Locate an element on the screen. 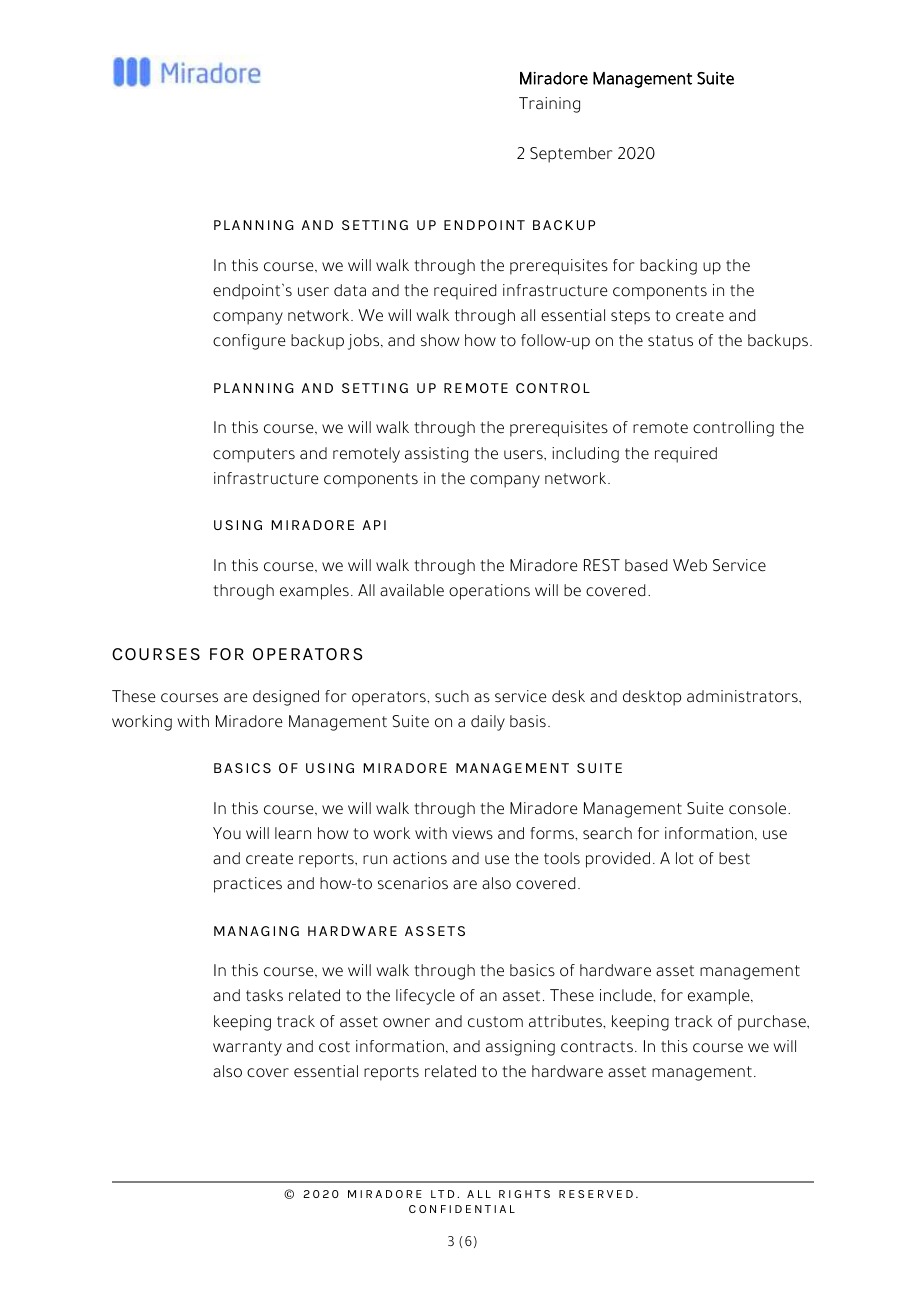 This screenshot has width=924, height=1308. custom is located at coordinates (495, 1022).
